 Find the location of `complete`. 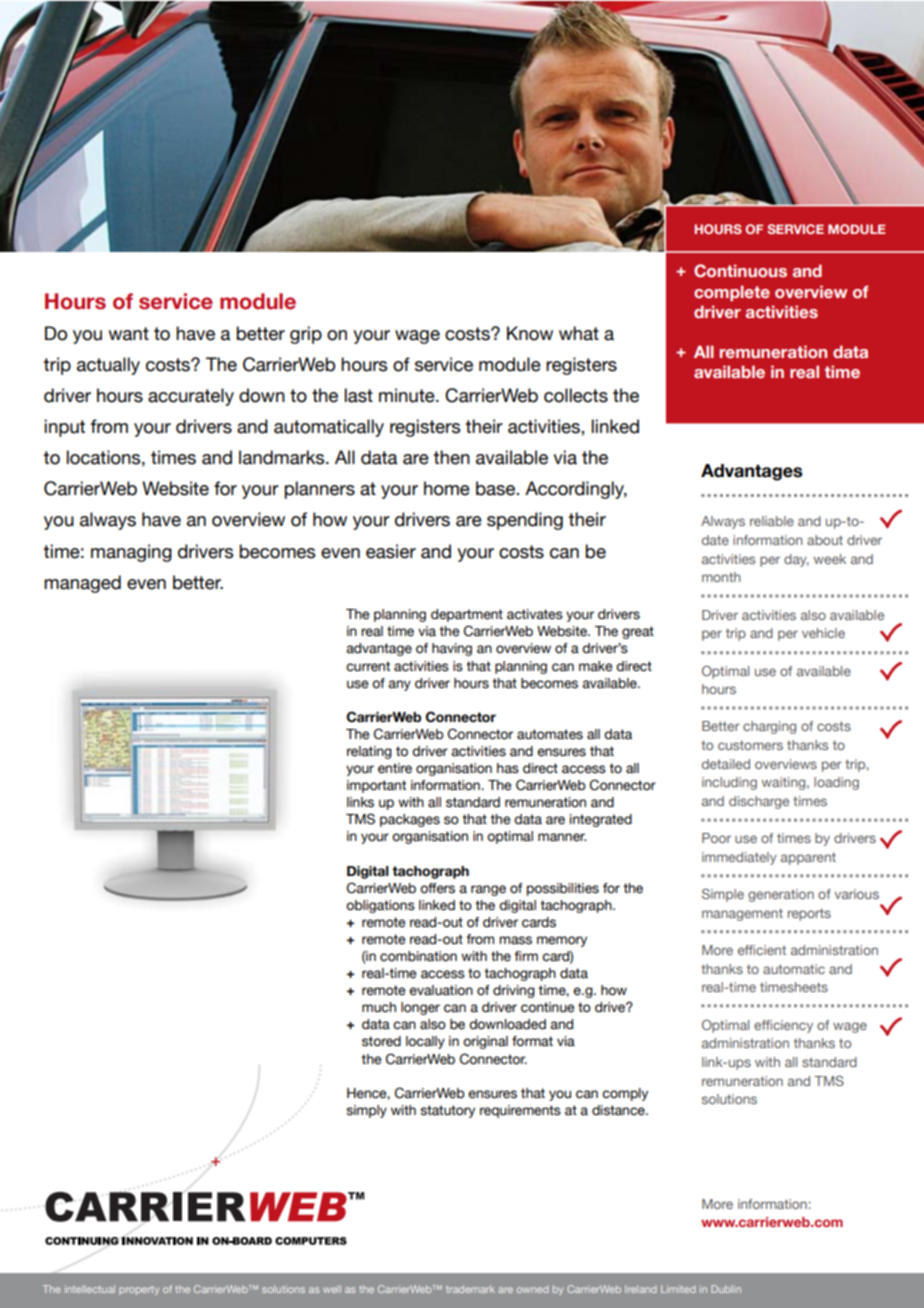

complete is located at coordinates (732, 293).
